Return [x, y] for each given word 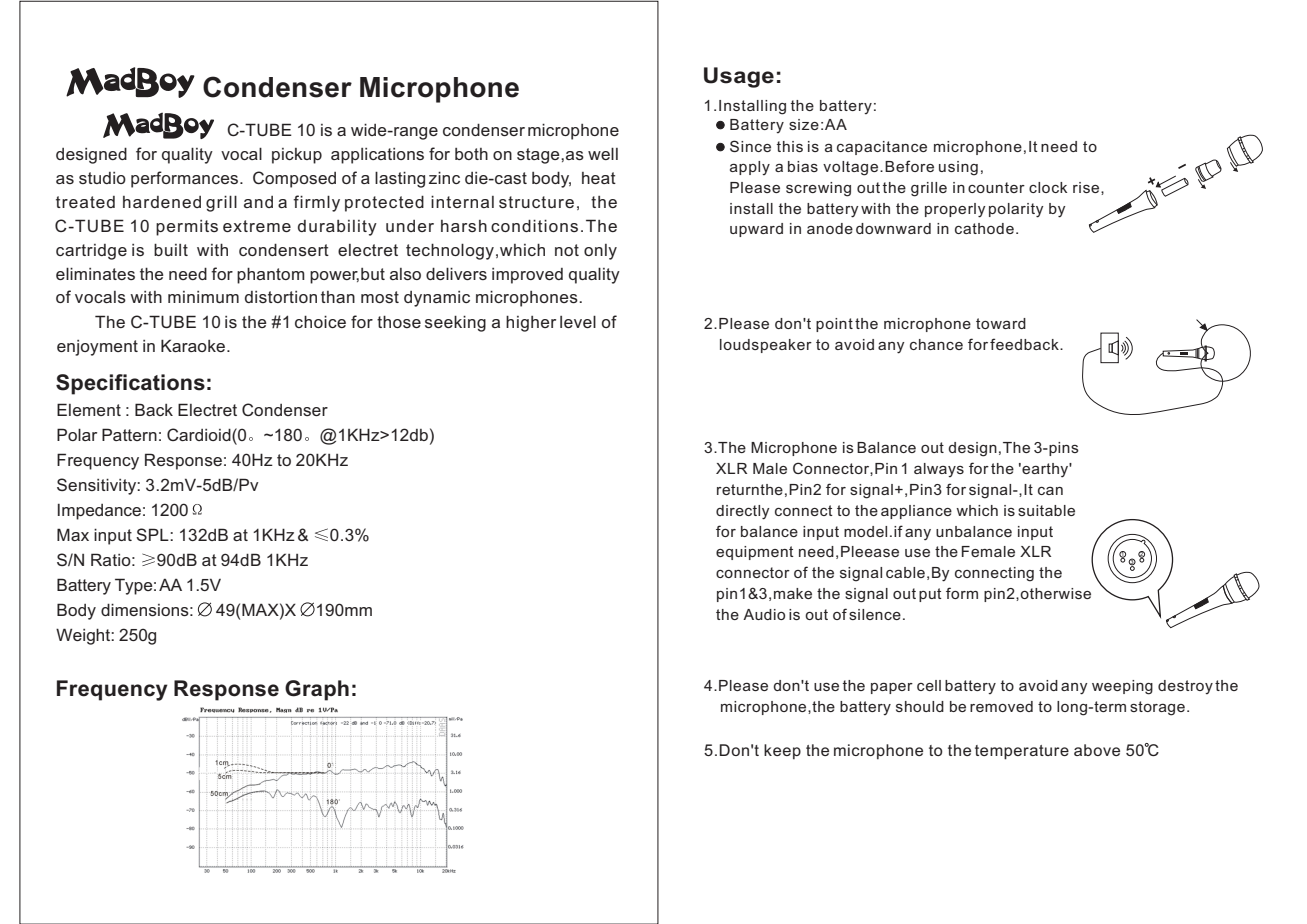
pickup [297, 156]
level [578, 321]
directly [742, 512]
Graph [317, 690]
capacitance [882, 148]
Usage [739, 77]
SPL [153, 534]
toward [1001, 323]
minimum [203, 297]
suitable [1046, 510]
